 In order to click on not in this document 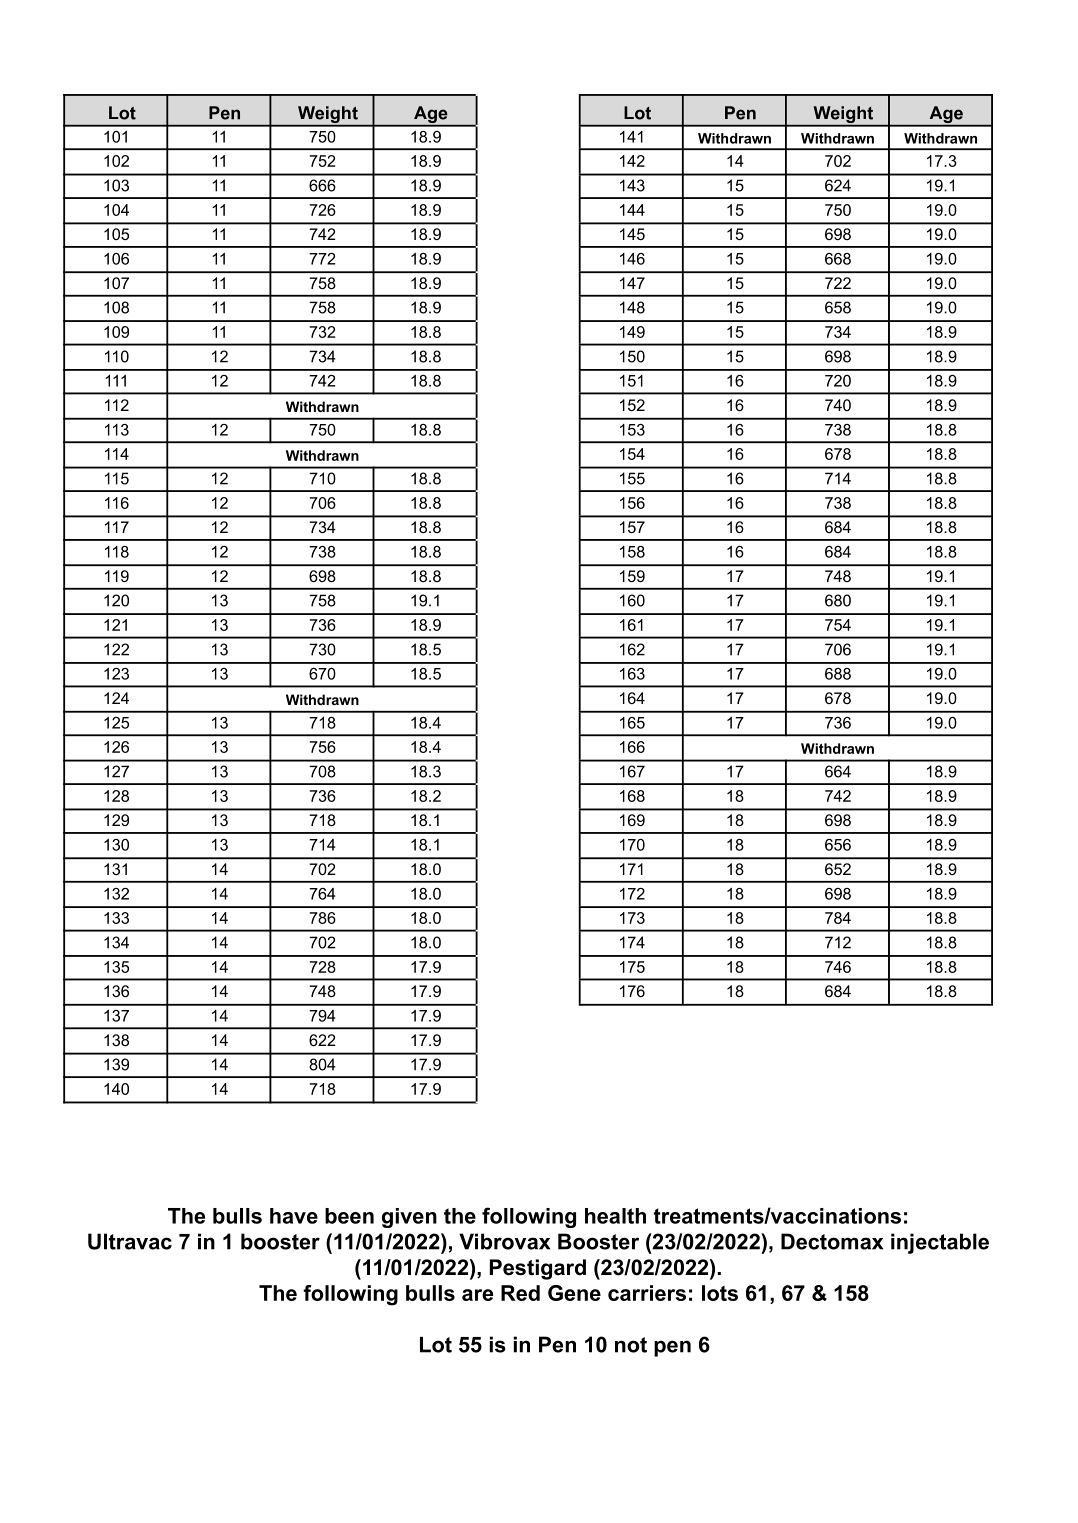, I will do `click(631, 1345)`.
